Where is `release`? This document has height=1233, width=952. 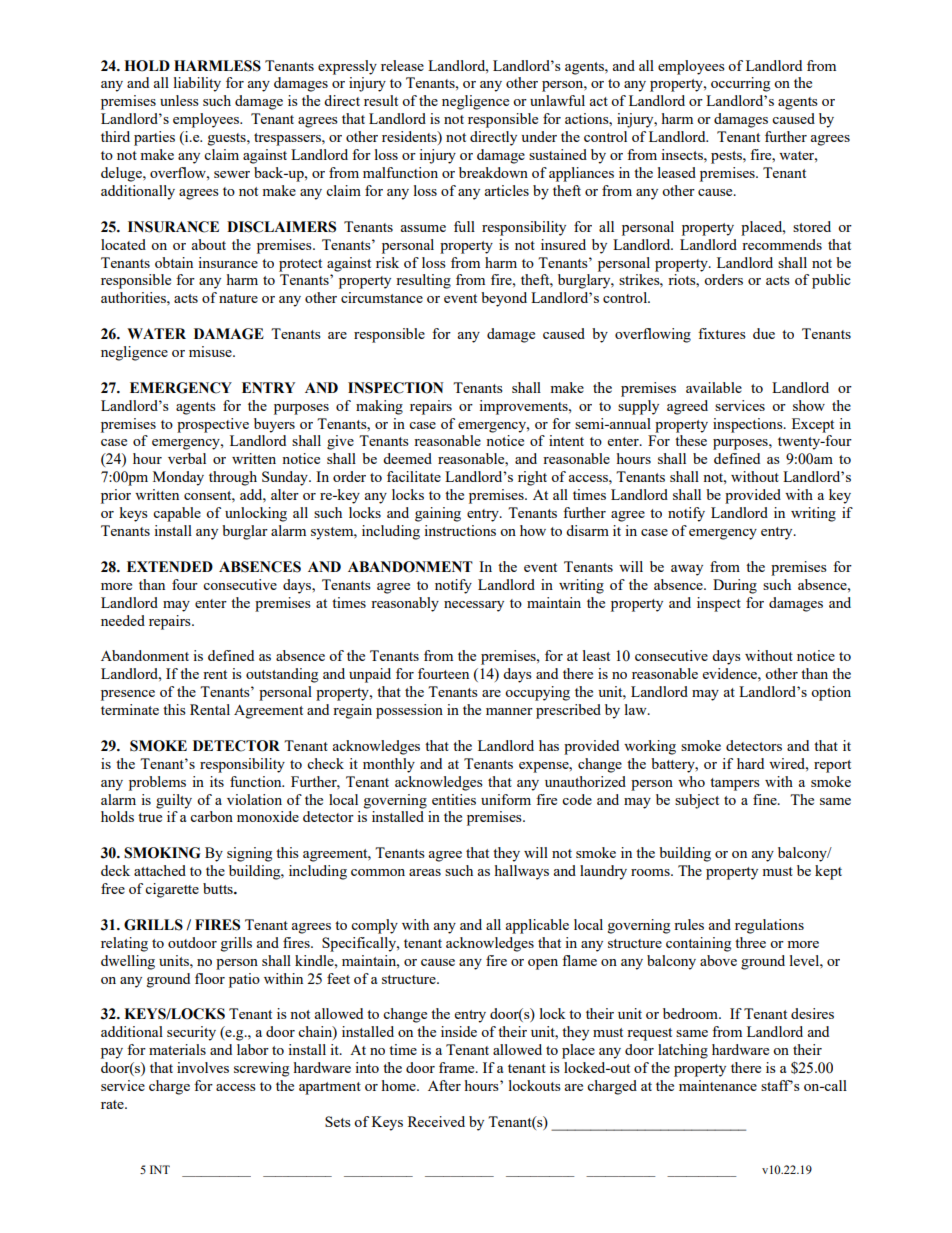 release is located at coordinates (402, 65).
